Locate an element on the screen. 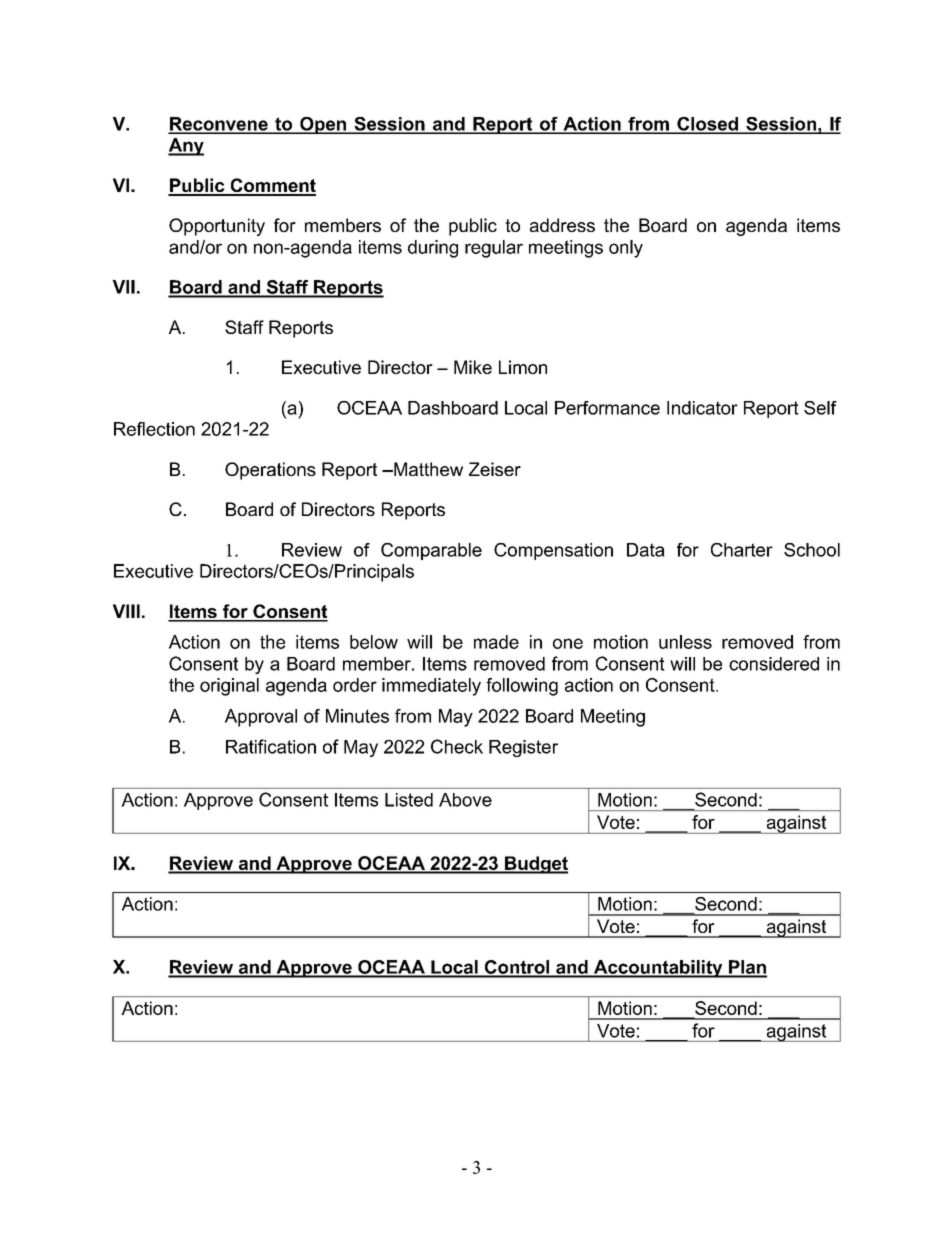  Listed is located at coordinates (409, 800).
